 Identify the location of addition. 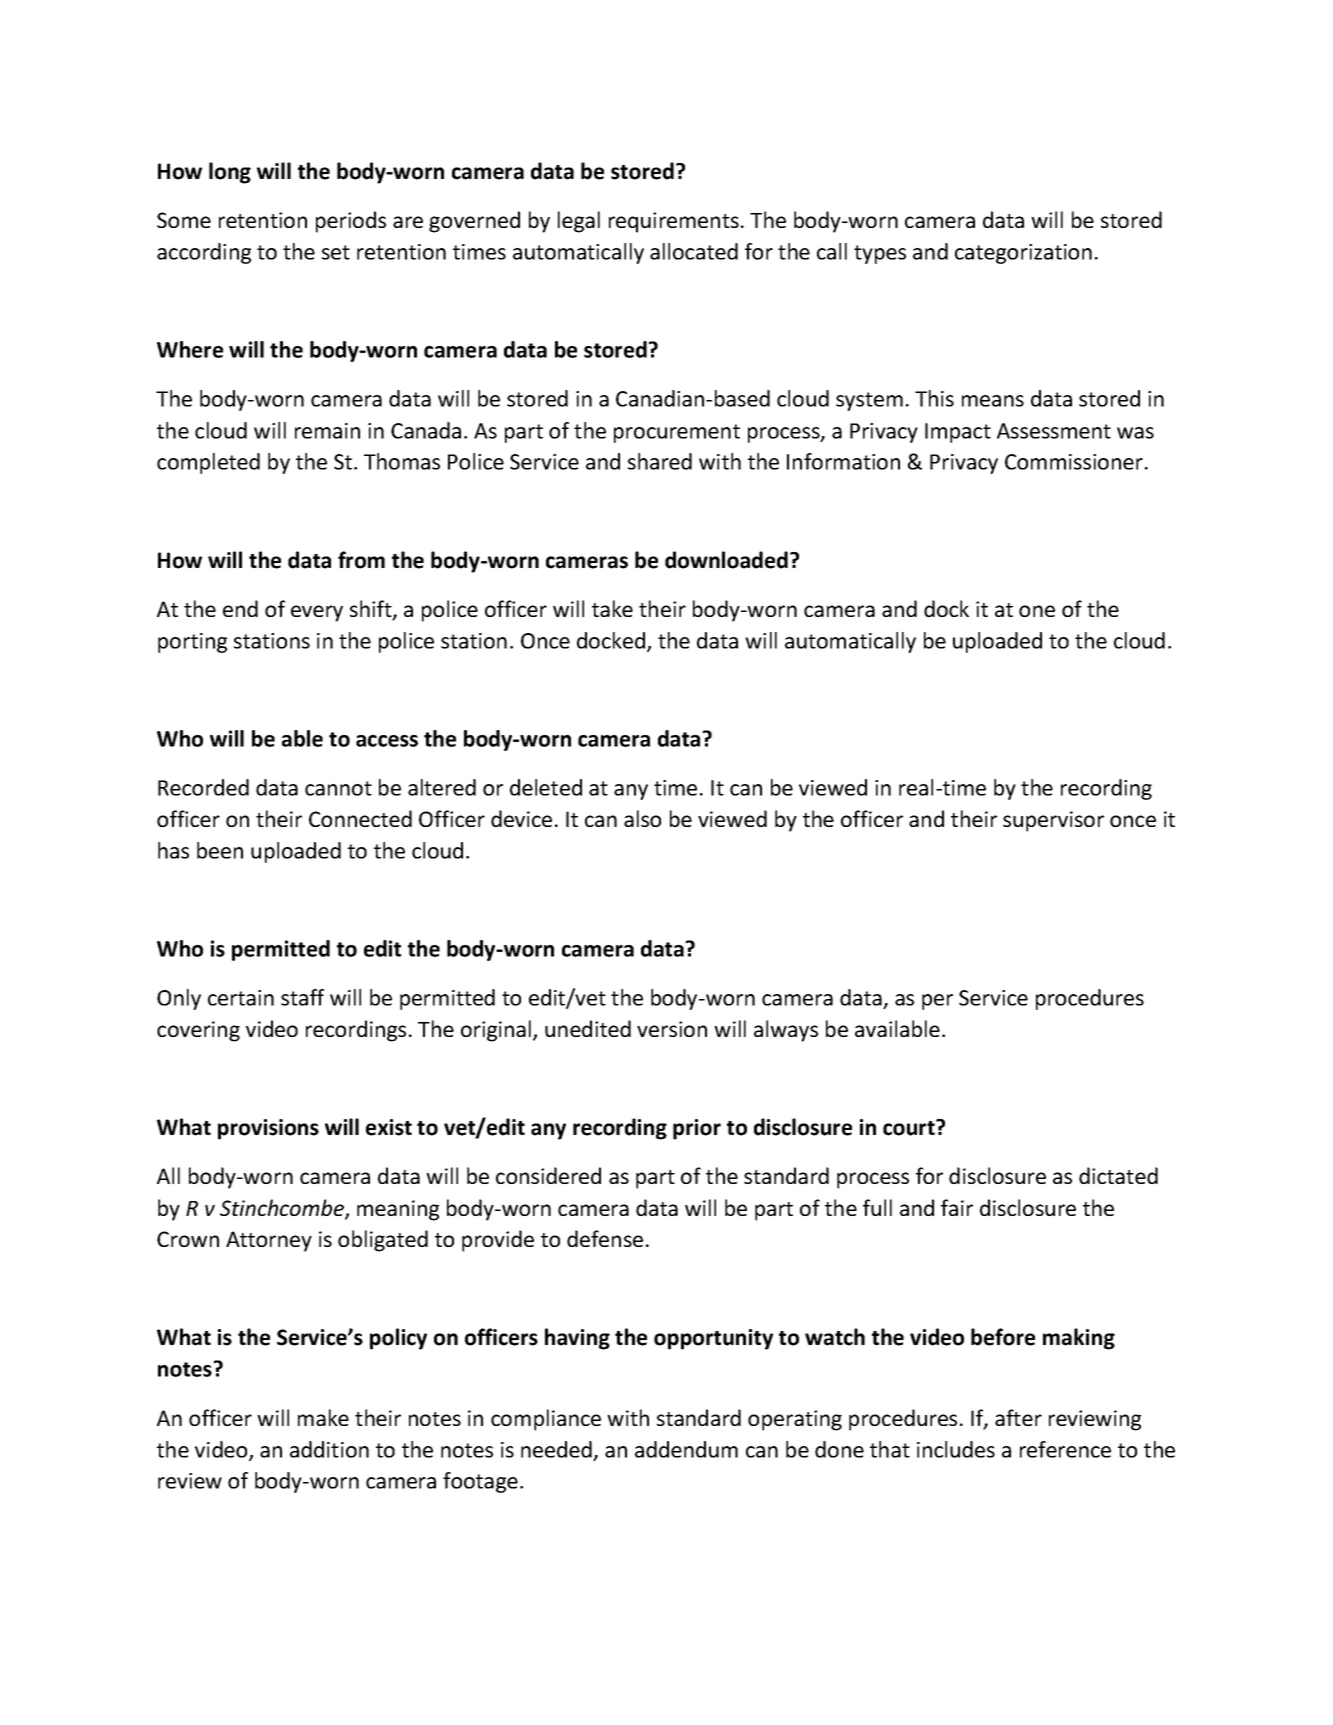
(329, 1449).
